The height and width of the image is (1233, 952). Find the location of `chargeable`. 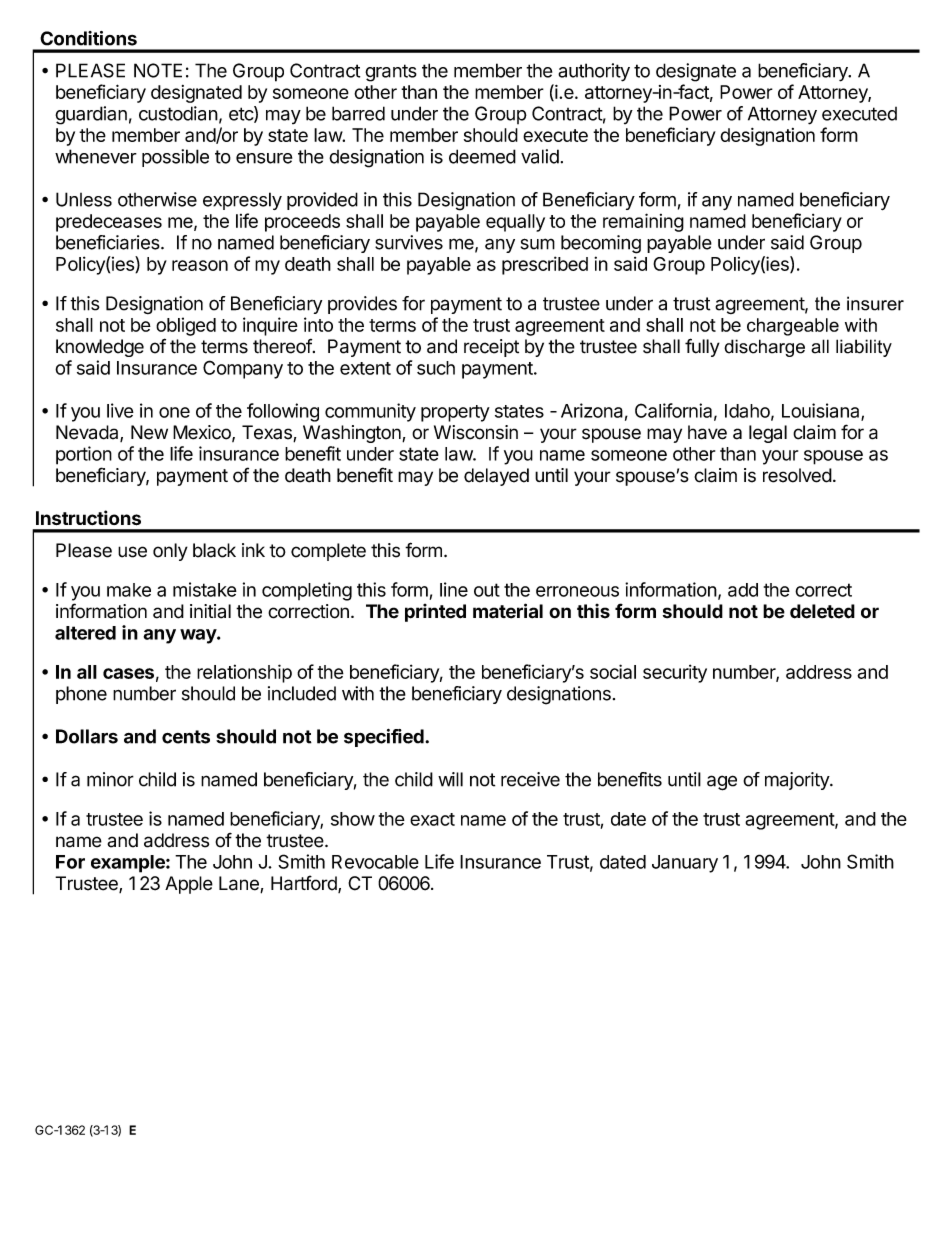

chargeable is located at coordinates (793, 327).
